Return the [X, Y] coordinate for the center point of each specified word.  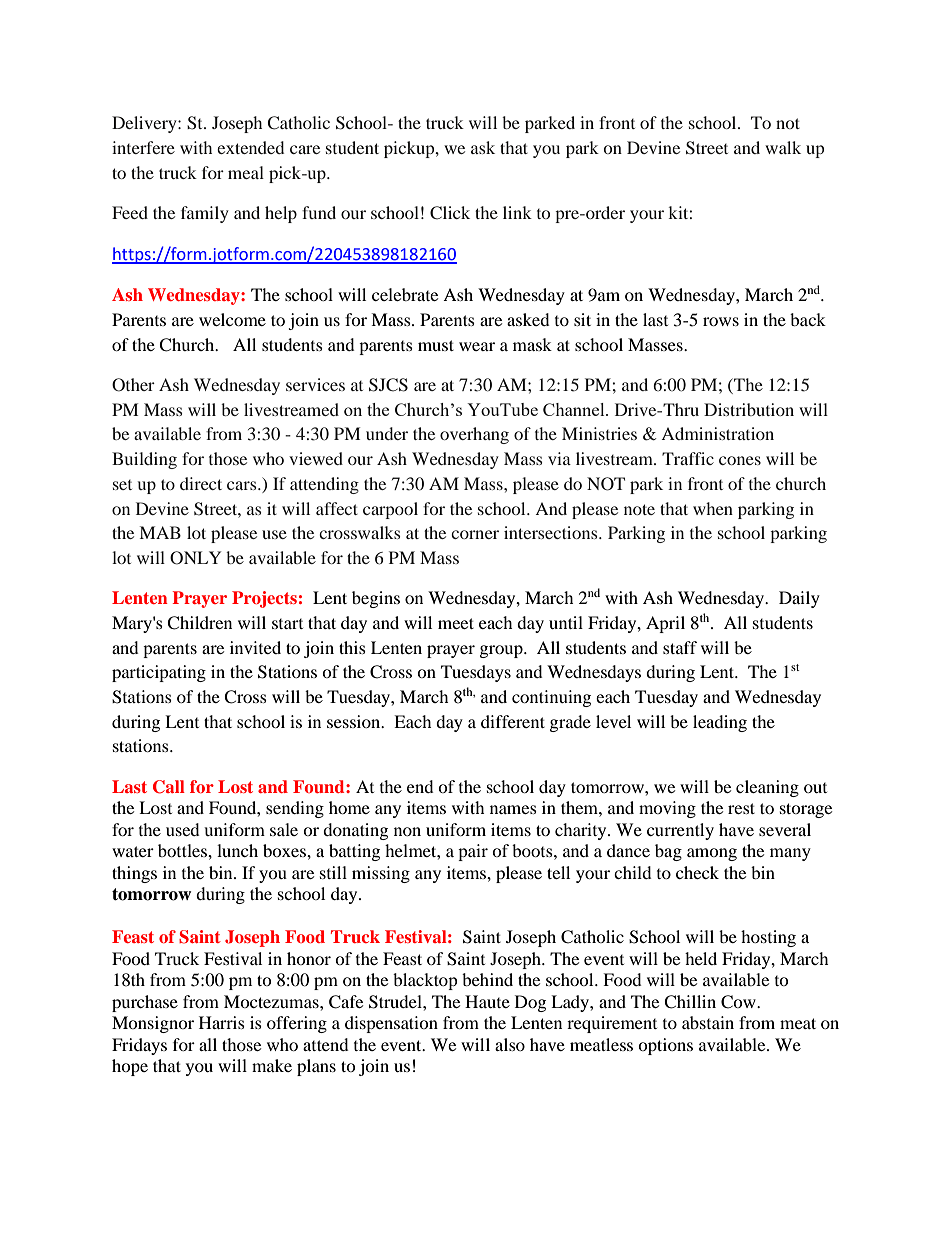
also [510, 1044]
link [517, 212]
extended [250, 147]
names [513, 809]
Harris [222, 1022]
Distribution [749, 409]
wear [477, 346]
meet [456, 623]
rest [741, 808]
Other [133, 385]
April [665, 624]
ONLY [195, 558]
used [183, 829]
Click [450, 213]
